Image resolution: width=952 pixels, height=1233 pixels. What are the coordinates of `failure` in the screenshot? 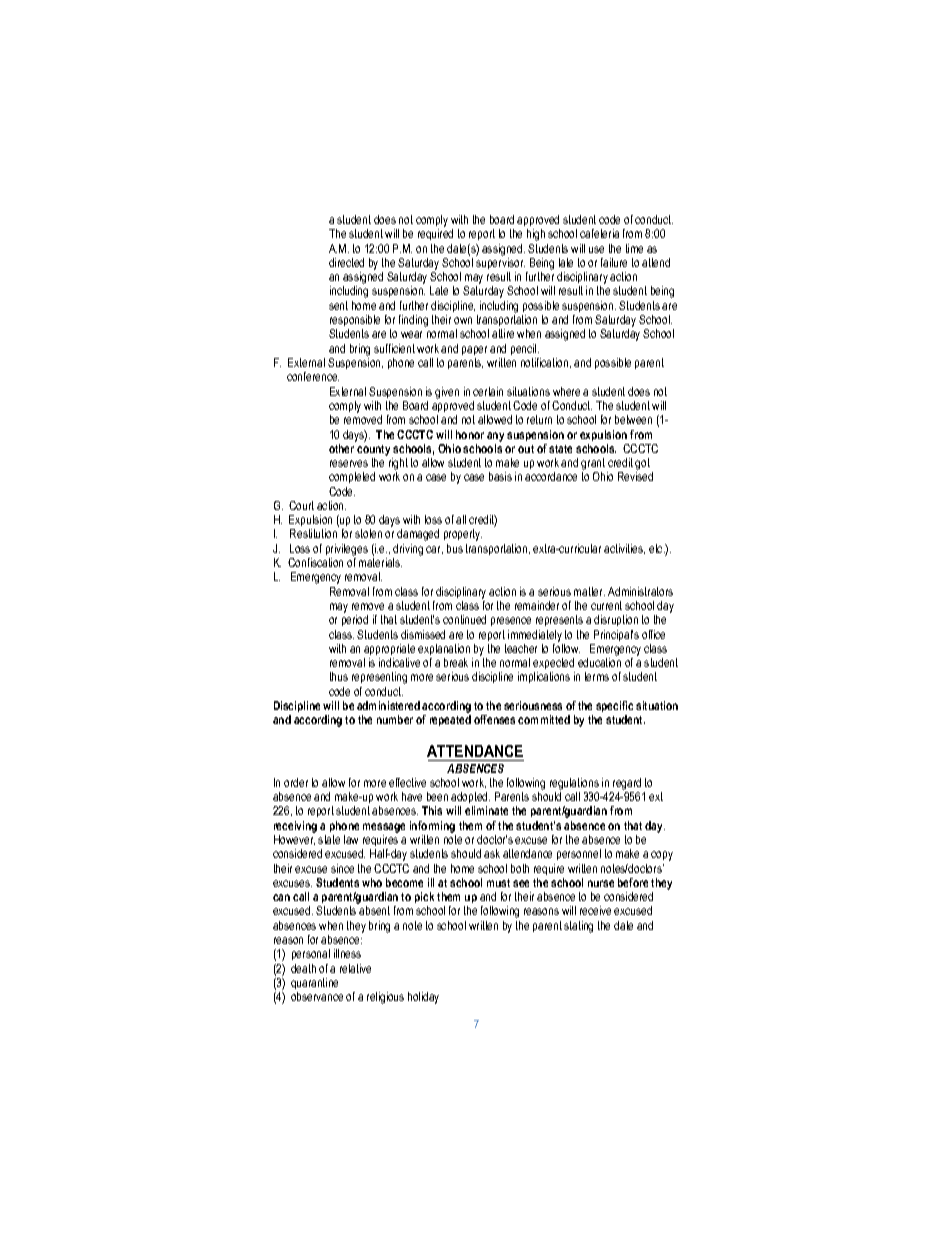 It's located at (614, 262).
